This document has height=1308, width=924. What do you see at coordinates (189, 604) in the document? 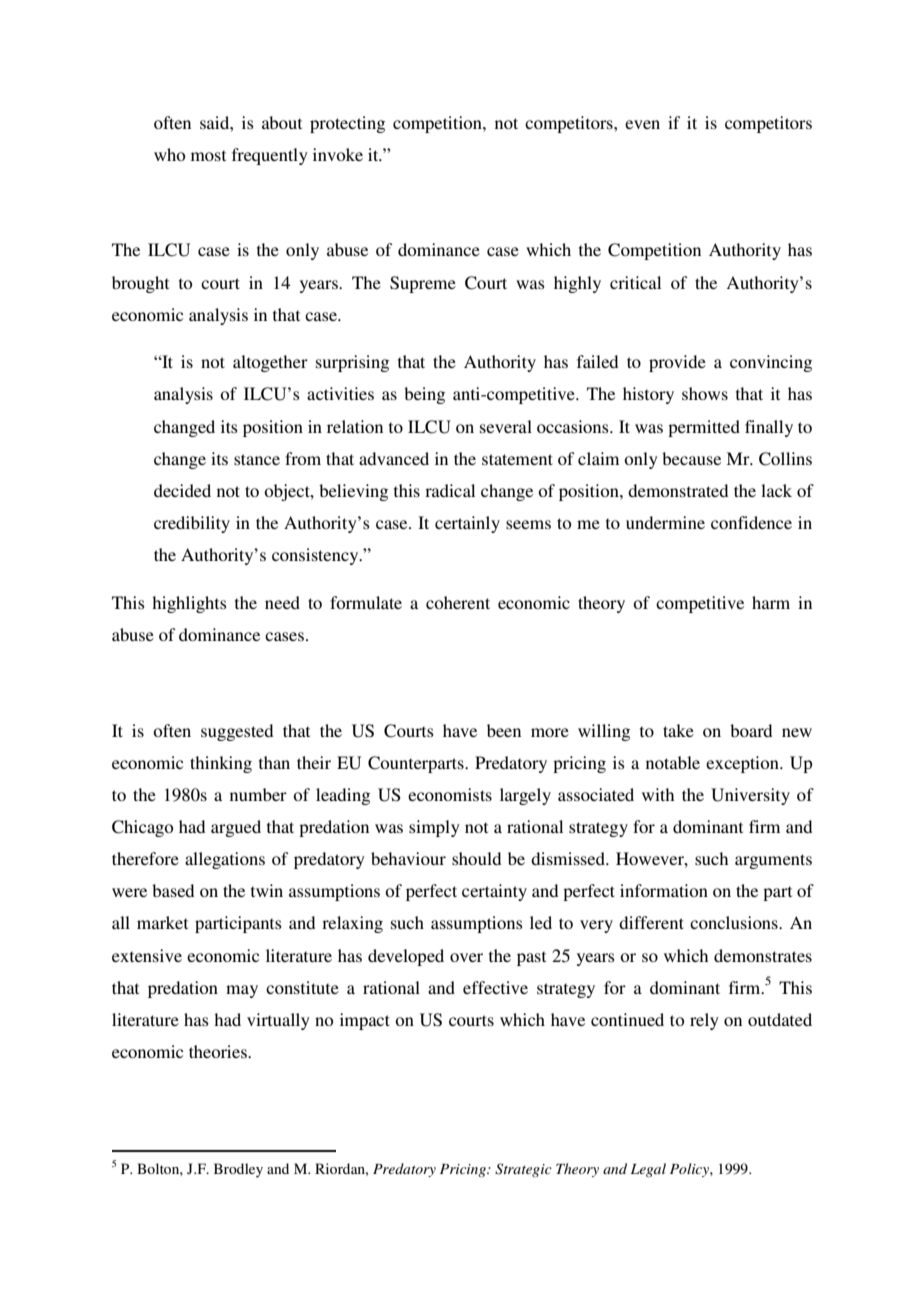
I see `highlights` at bounding box center [189, 604].
